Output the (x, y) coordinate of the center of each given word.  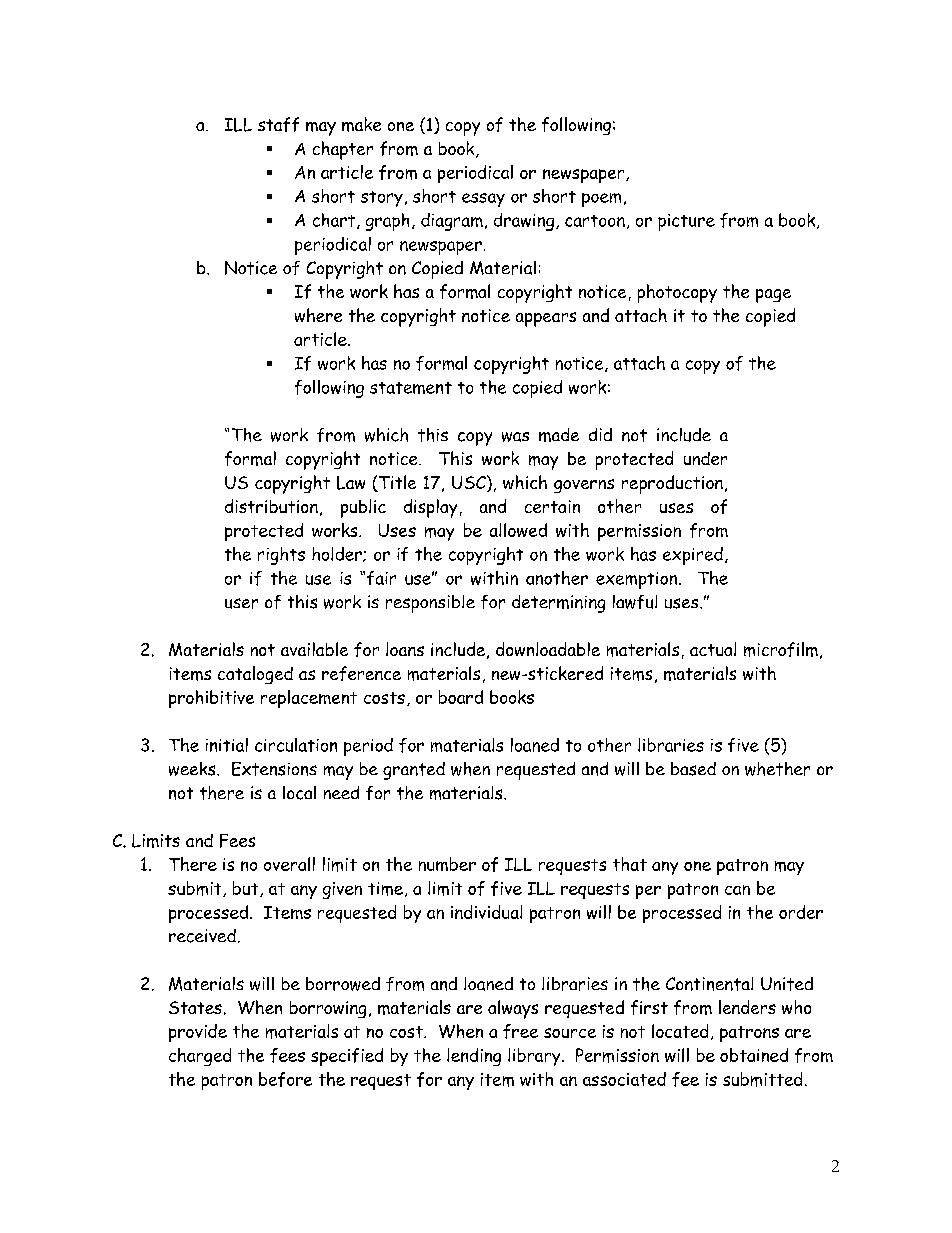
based (693, 769)
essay (483, 200)
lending (474, 1057)
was (515, 437)
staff (278, 124)
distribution (271, 506)
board (461, 697)
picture (686, 222)
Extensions (274, 769)
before (285, 1079)
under (705, 458)
